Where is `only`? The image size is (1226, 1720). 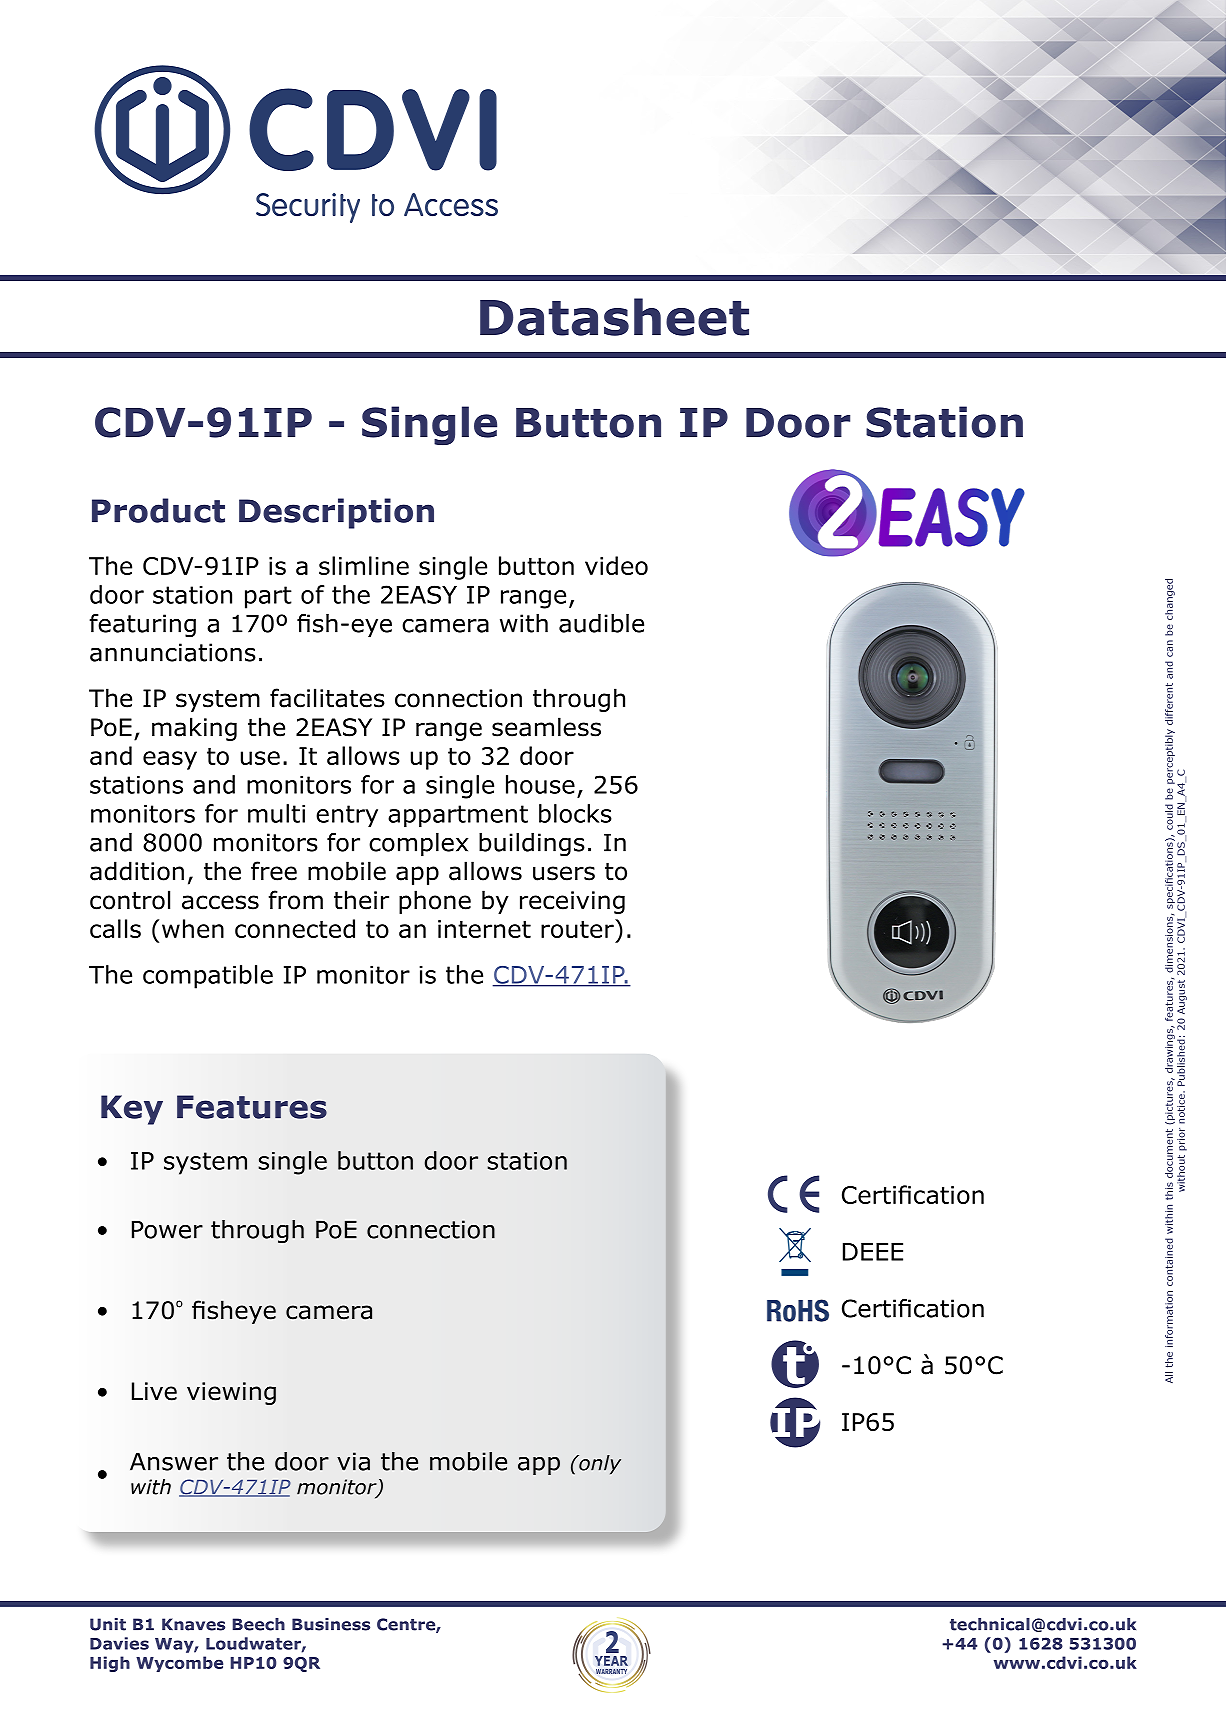
only is located at coordinates (599, 1465).
